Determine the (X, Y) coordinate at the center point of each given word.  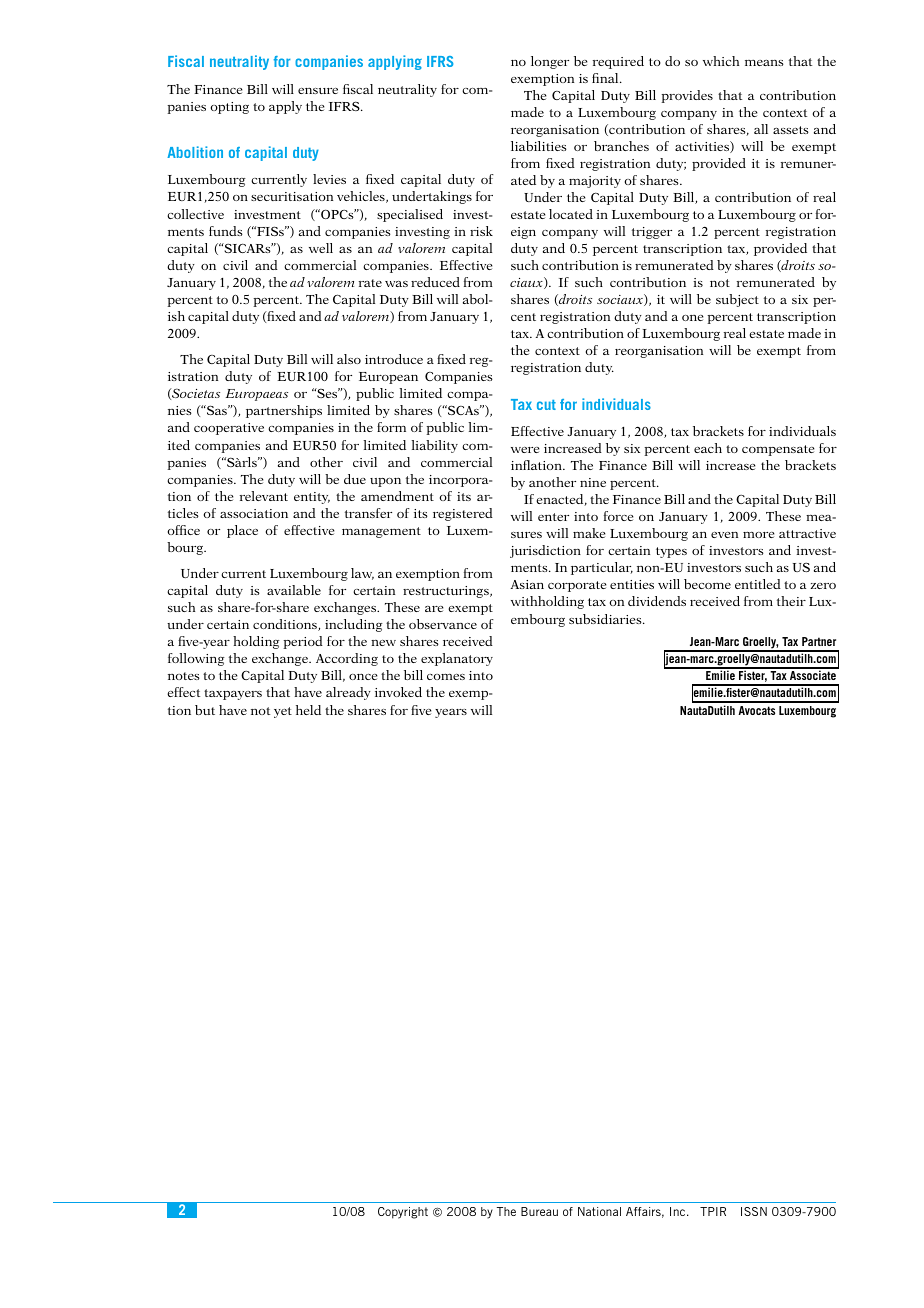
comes (446, 677)
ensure (318, 91)
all (761, 129)
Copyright (403, 1213)
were (525, 450)
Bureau (539, 1211)
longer (550, 62)
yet (283, 712)
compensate (778, 450)
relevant (264, 496)
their (791, 601)
